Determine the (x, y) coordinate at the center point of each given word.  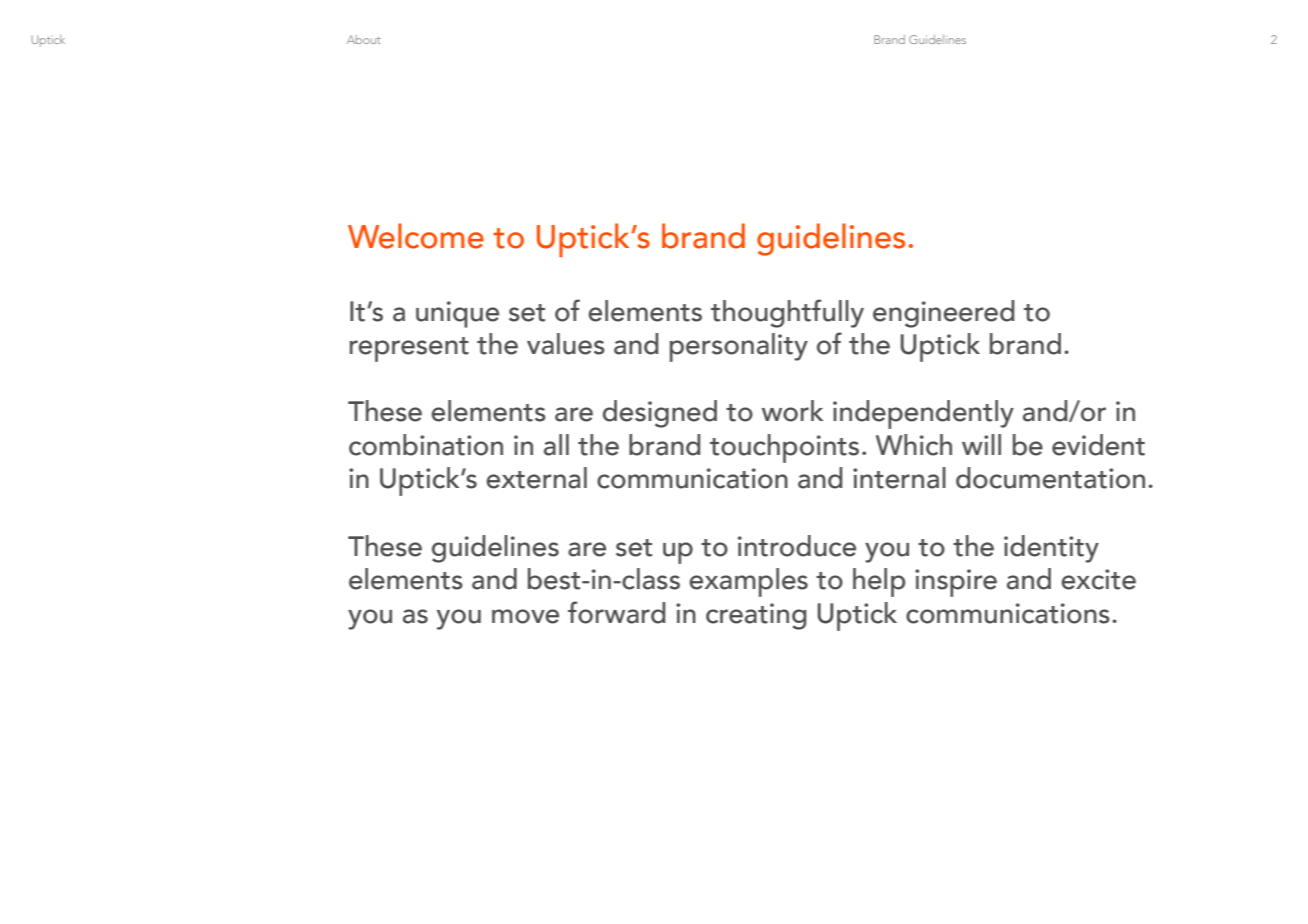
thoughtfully (787, 313)
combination (426, 445)
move (525, 616)
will (981, 444)
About (364, 39)
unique (457, 314)
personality (739, 347)
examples (748, 582)
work (792, 411)
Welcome (416, 236)
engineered (944, 314)
